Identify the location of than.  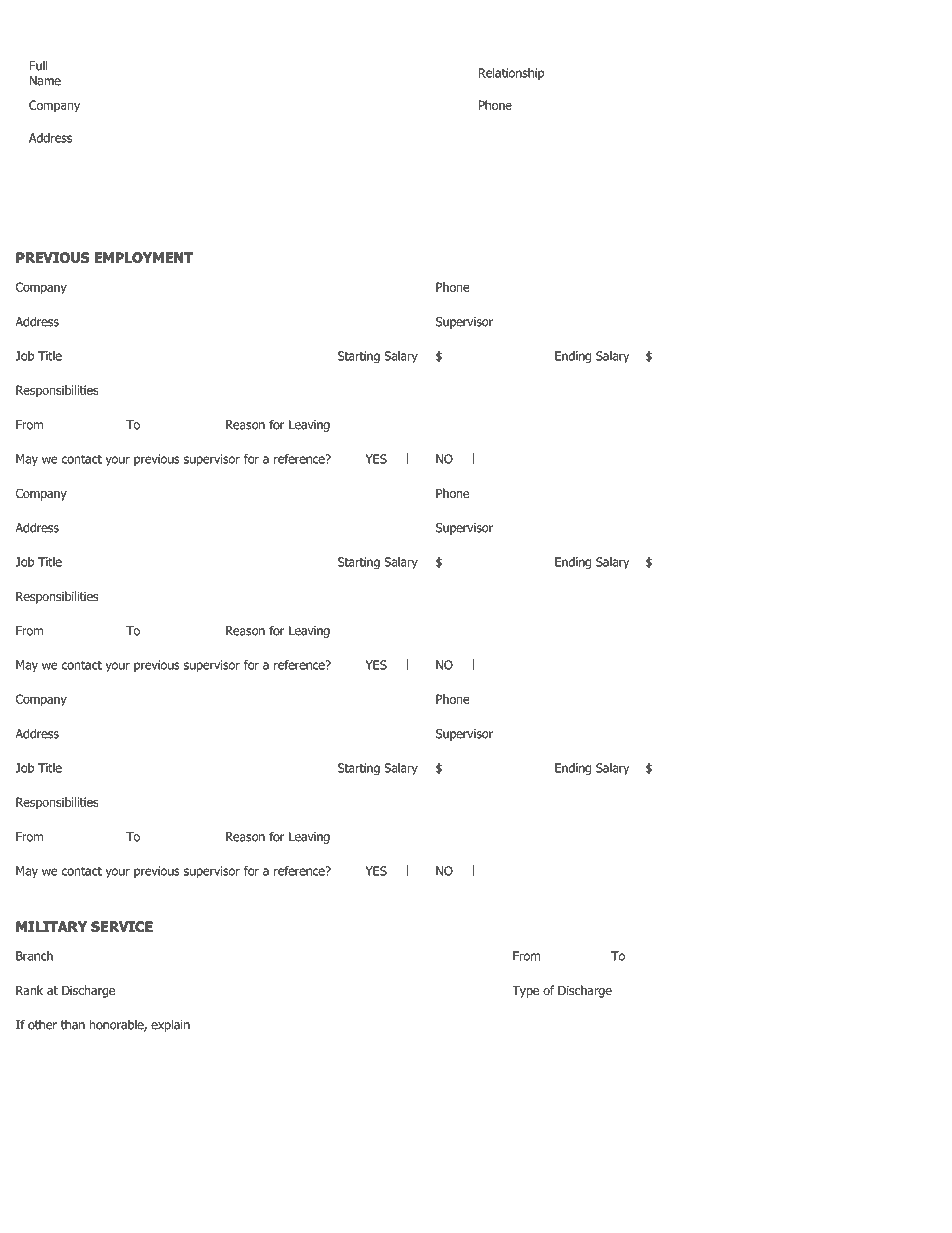
(73, 1024).
